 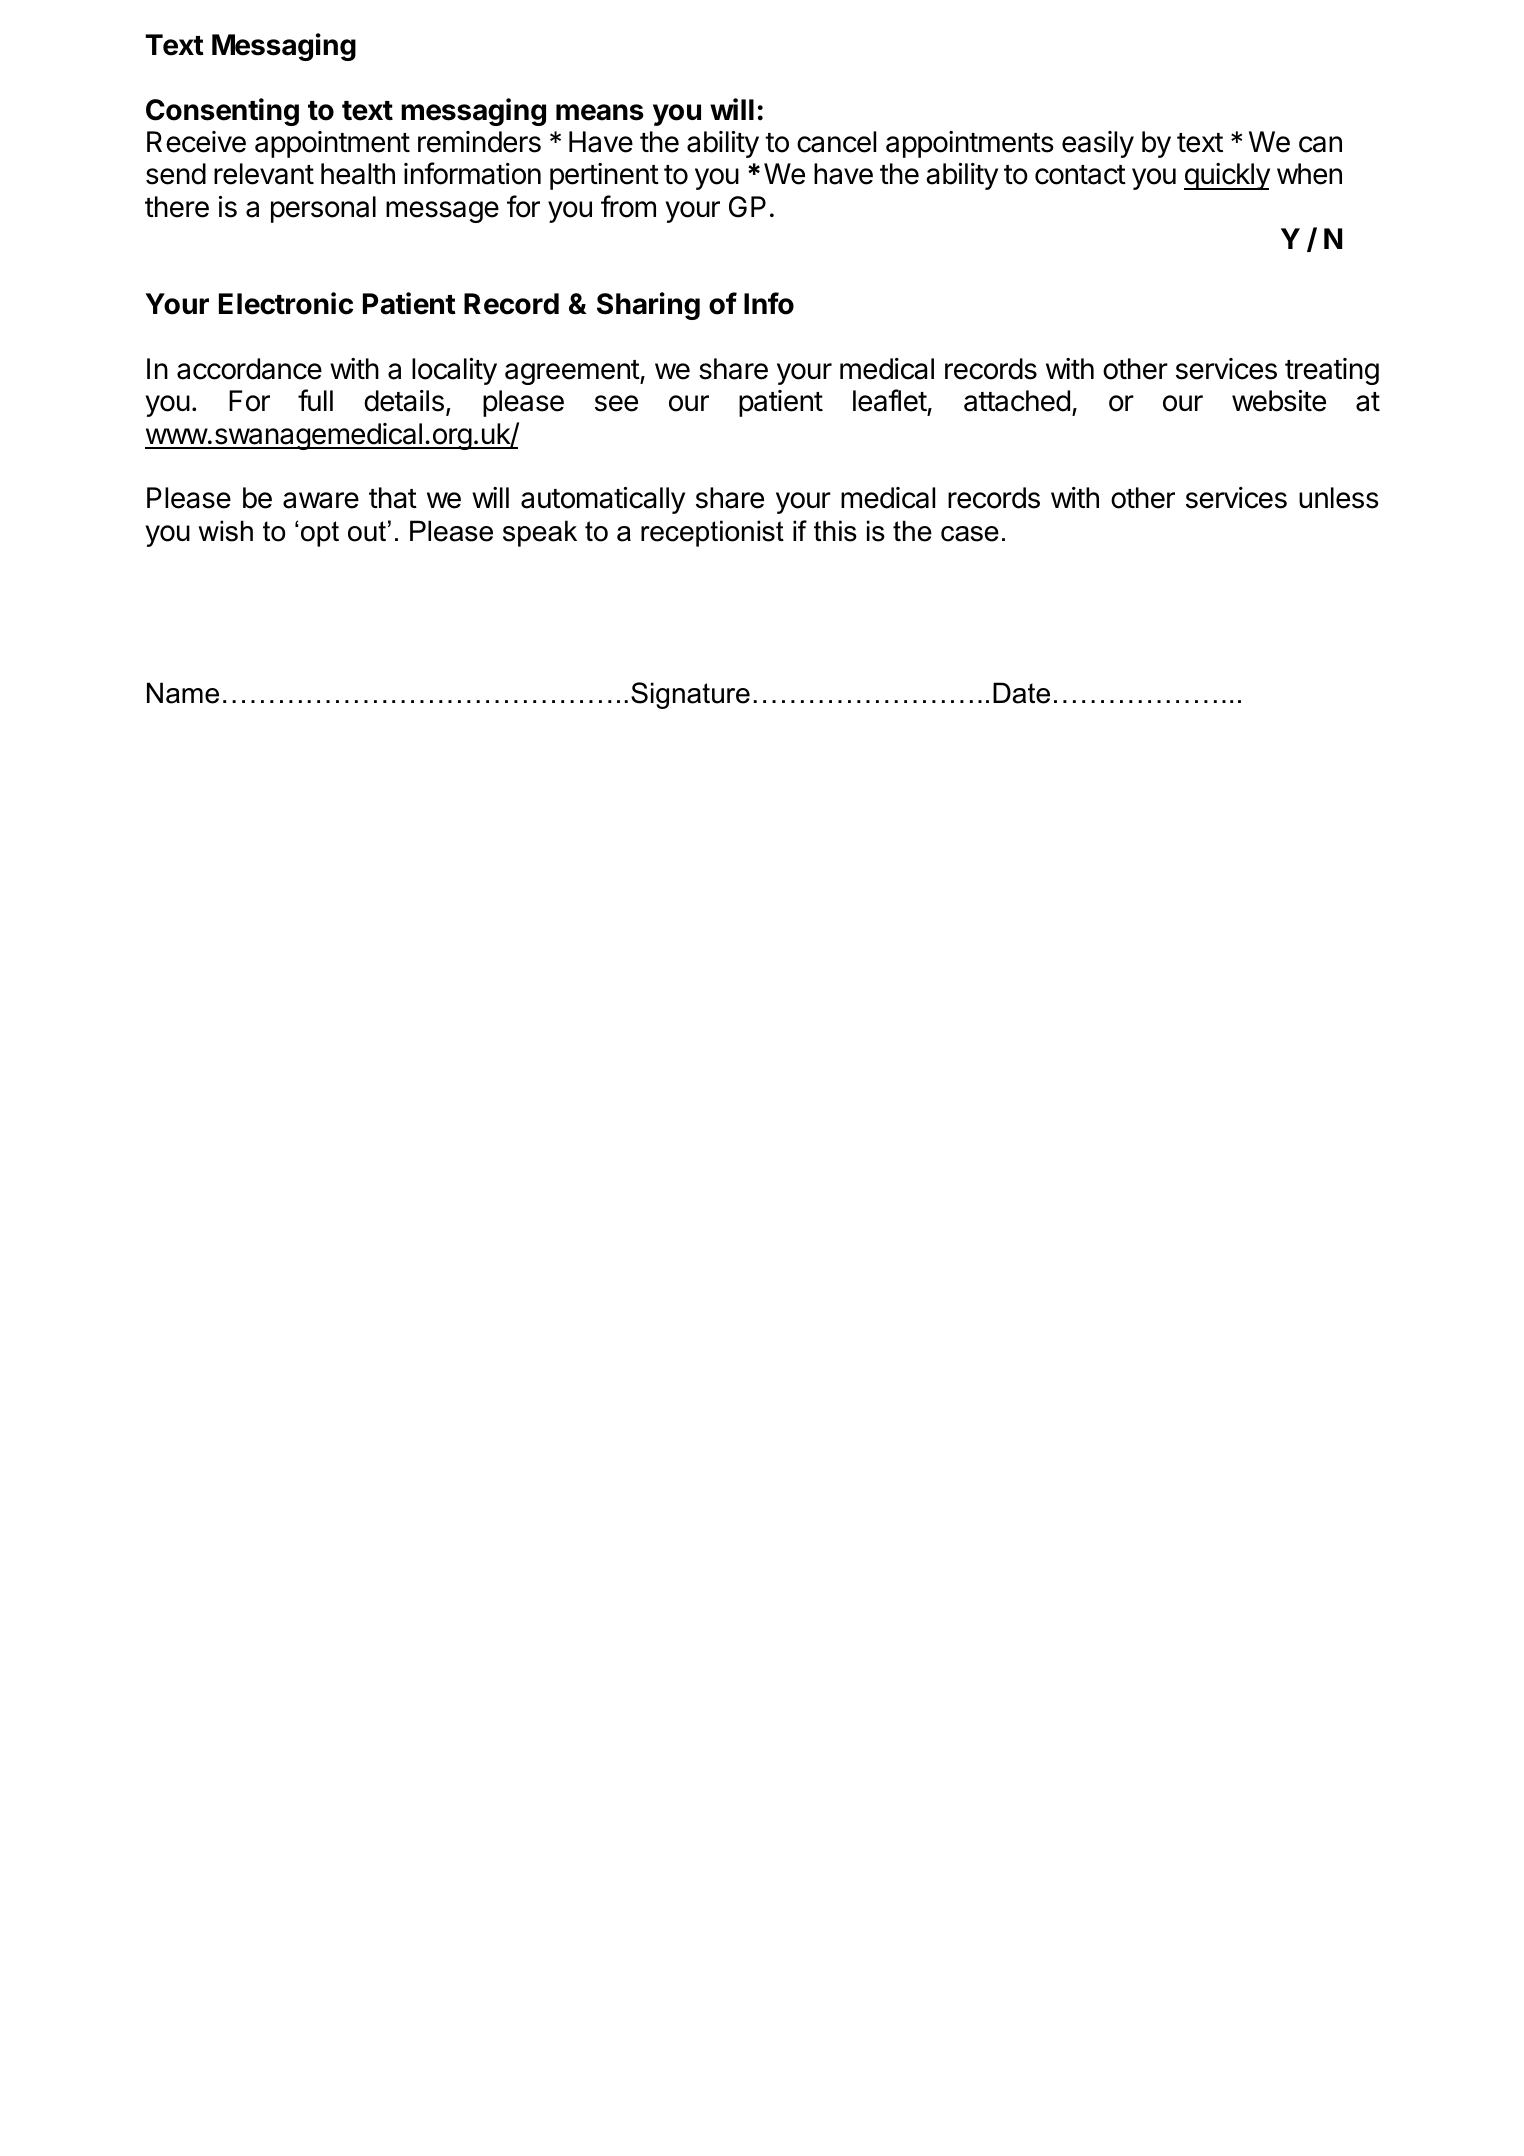 I want to click on full, so click(x=315, y=400).
